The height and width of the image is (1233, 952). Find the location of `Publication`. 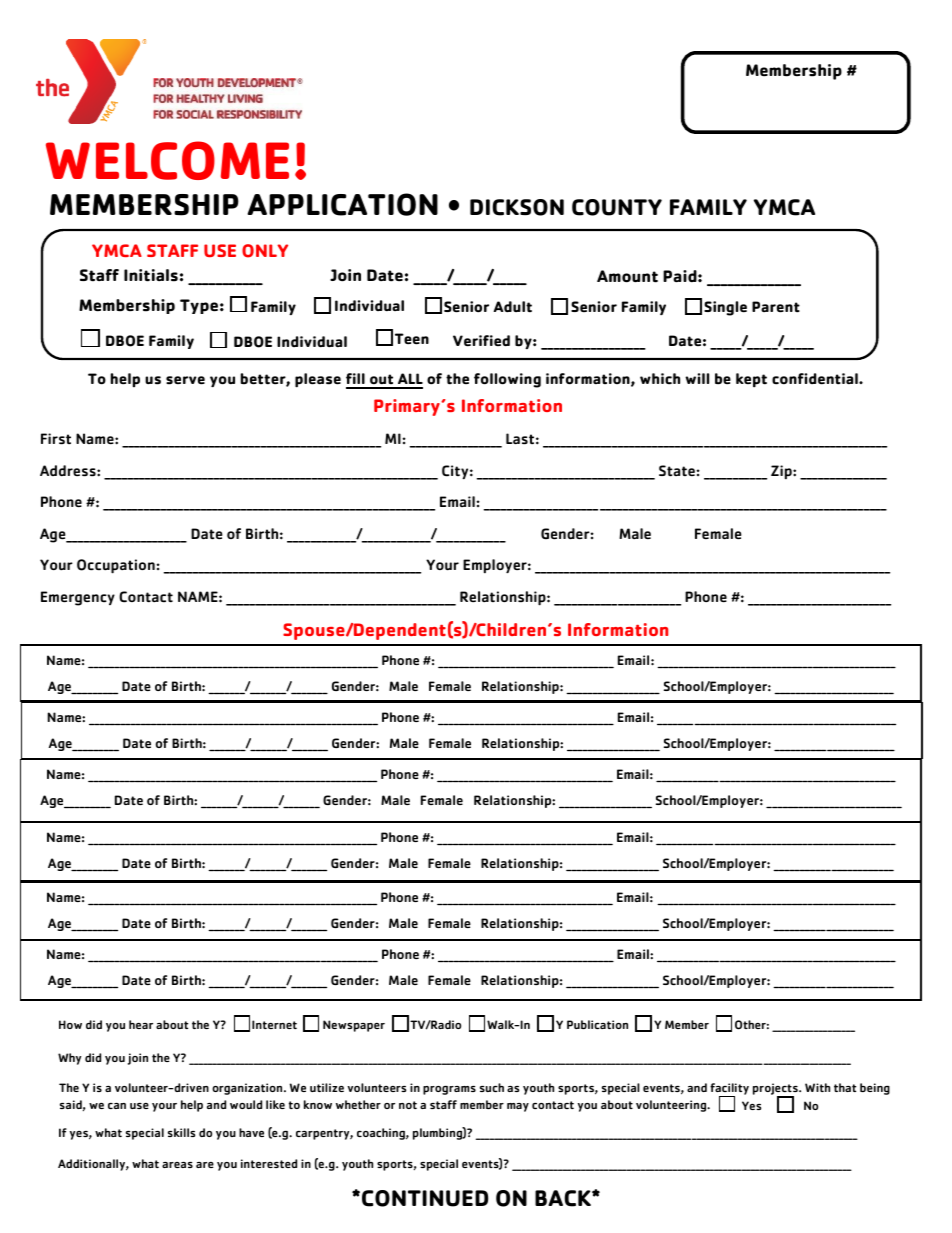

Publication is located at coordinates (597, 1024).
